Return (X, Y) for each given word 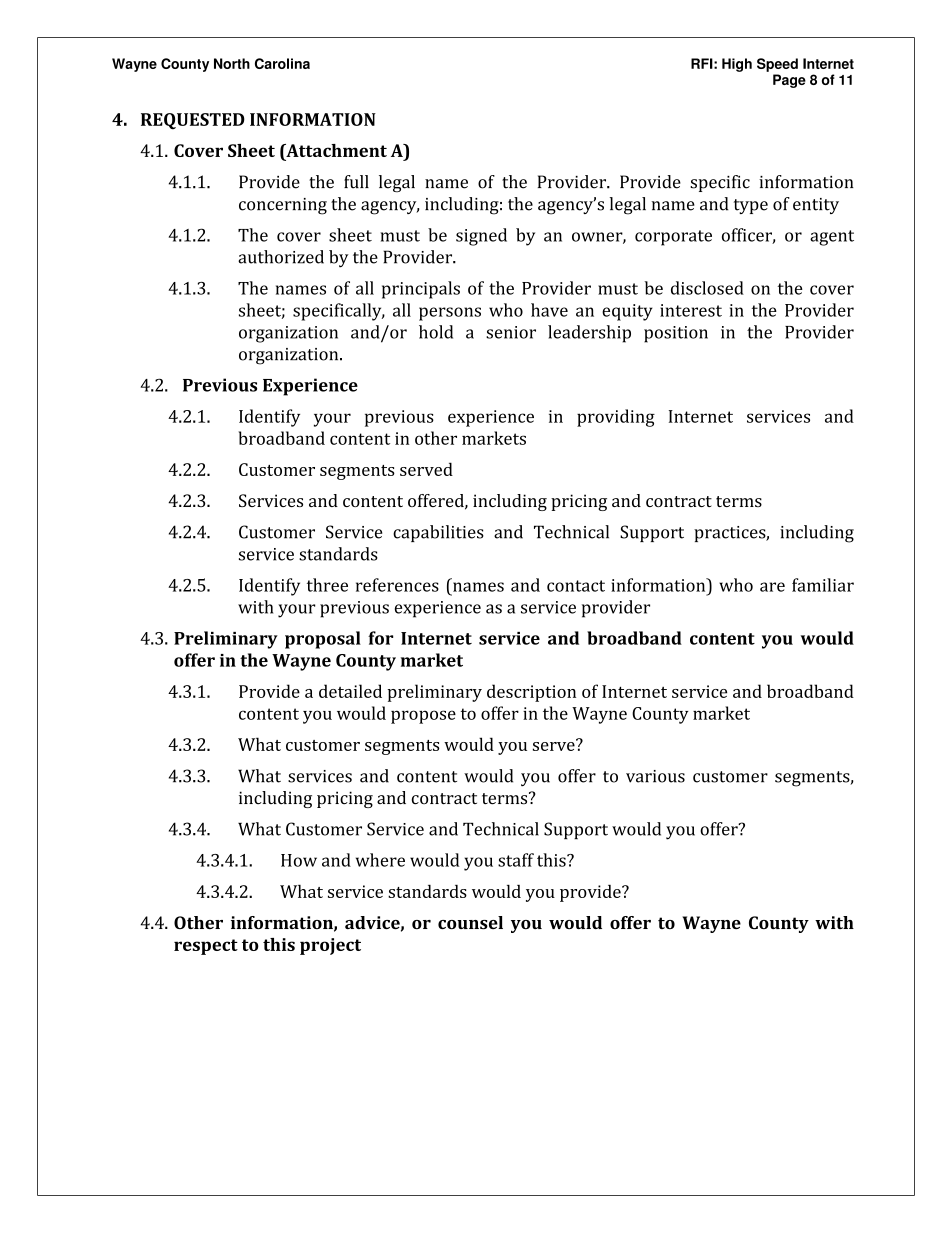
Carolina (282, 63)
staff (516, 860)
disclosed (707, 288)
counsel (470, 922)
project (330, 946)
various (655, 776)
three (327, 585)
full (356, 182)
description (531, 693)
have (549, 310)
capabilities (438, 533)
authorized (281, 257)
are (772, 587)
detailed (350, 691)
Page (789, 81)
